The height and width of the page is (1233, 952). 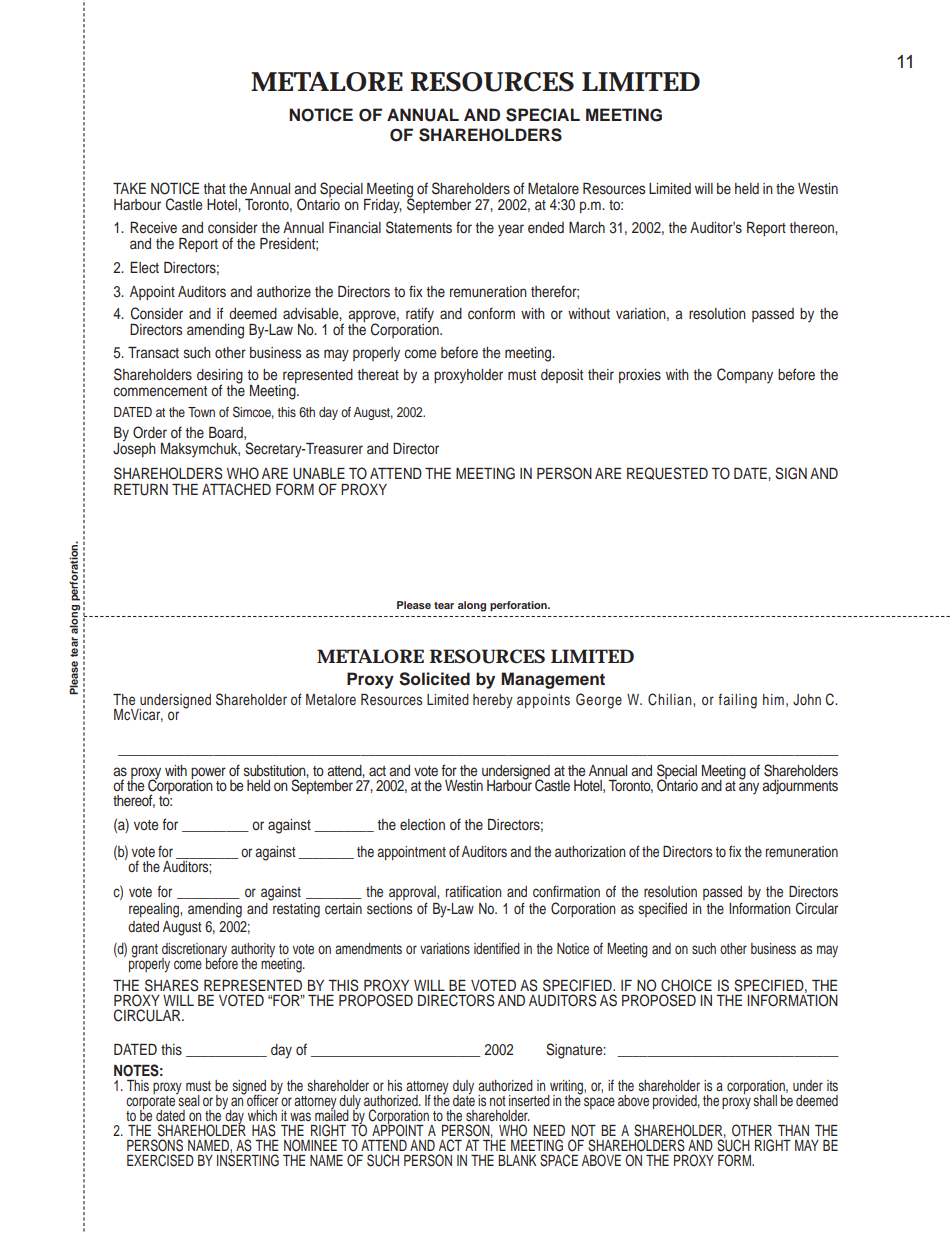 What do you see at coordinates (511, 230) in the page?
I see `year` at bounding box center [511, 230].
